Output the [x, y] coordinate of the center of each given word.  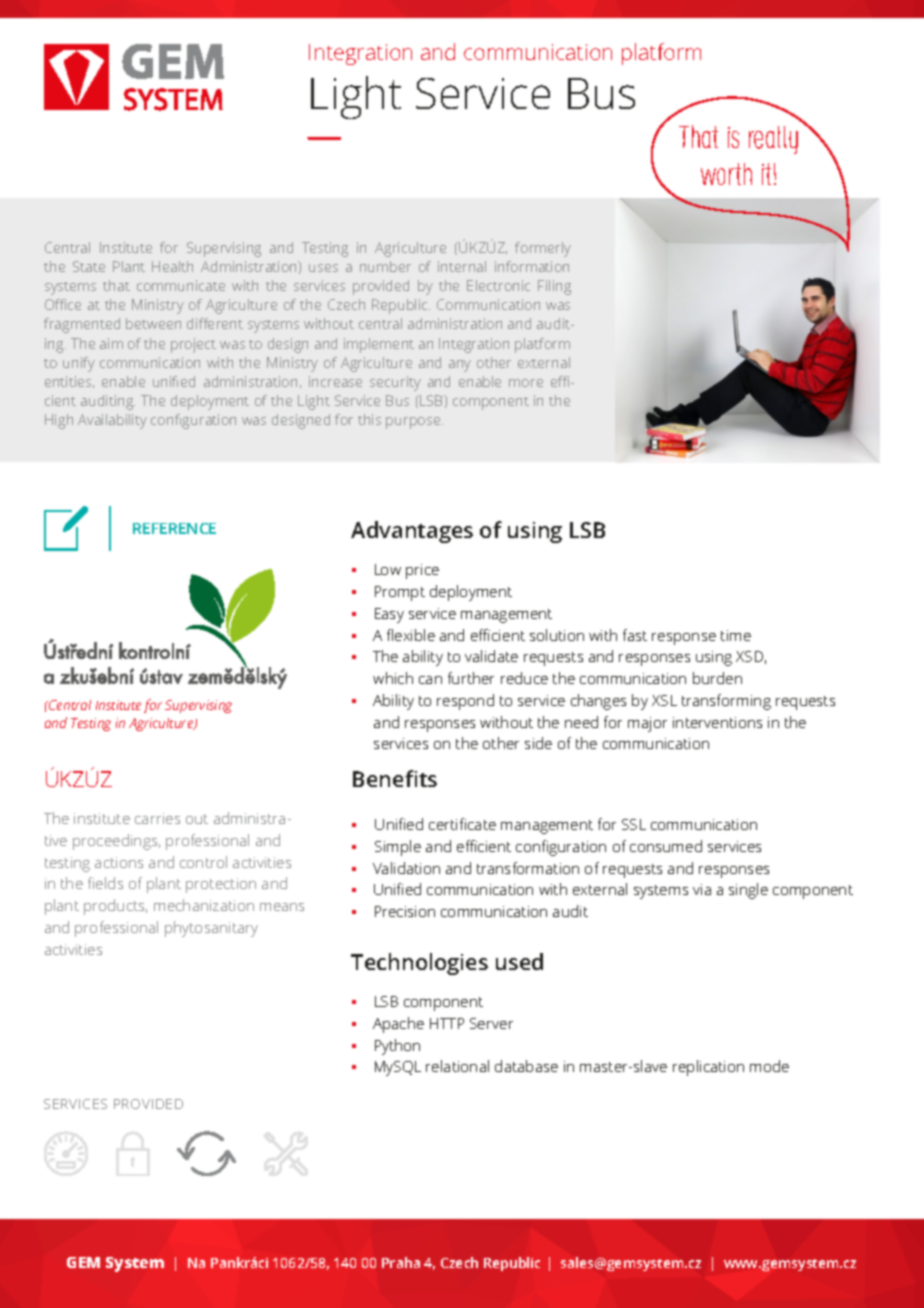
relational [457, 1066]
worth [726, 174]
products [115, 907]
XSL [664, 700]
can [430, 680]
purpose [414, 423]
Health [172, 266]
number [385, 266]
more [526, 383]
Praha [401, 1262]
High [59, 421]
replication [708, 1068]
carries [157, 818]
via [702, 889]
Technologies [419, 964]
